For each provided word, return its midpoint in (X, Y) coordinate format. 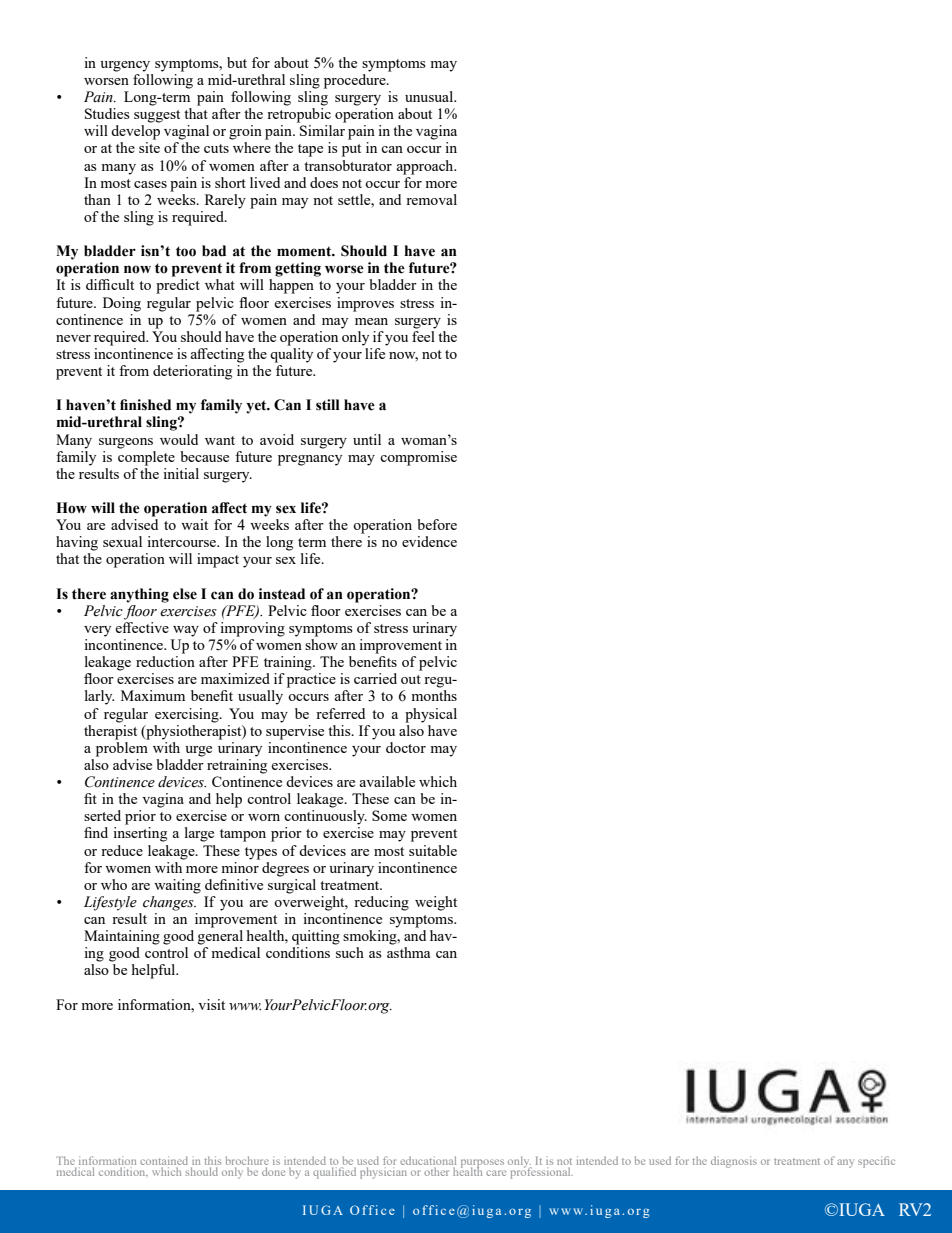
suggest (157, 116)
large (199, 834)
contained (164, 1162)
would (179, 439)
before (437, 524)
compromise (418, 458)
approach (426, 167)
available (387, 781)
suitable (433, 850)
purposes (482, 1164)
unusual (430, 96)
